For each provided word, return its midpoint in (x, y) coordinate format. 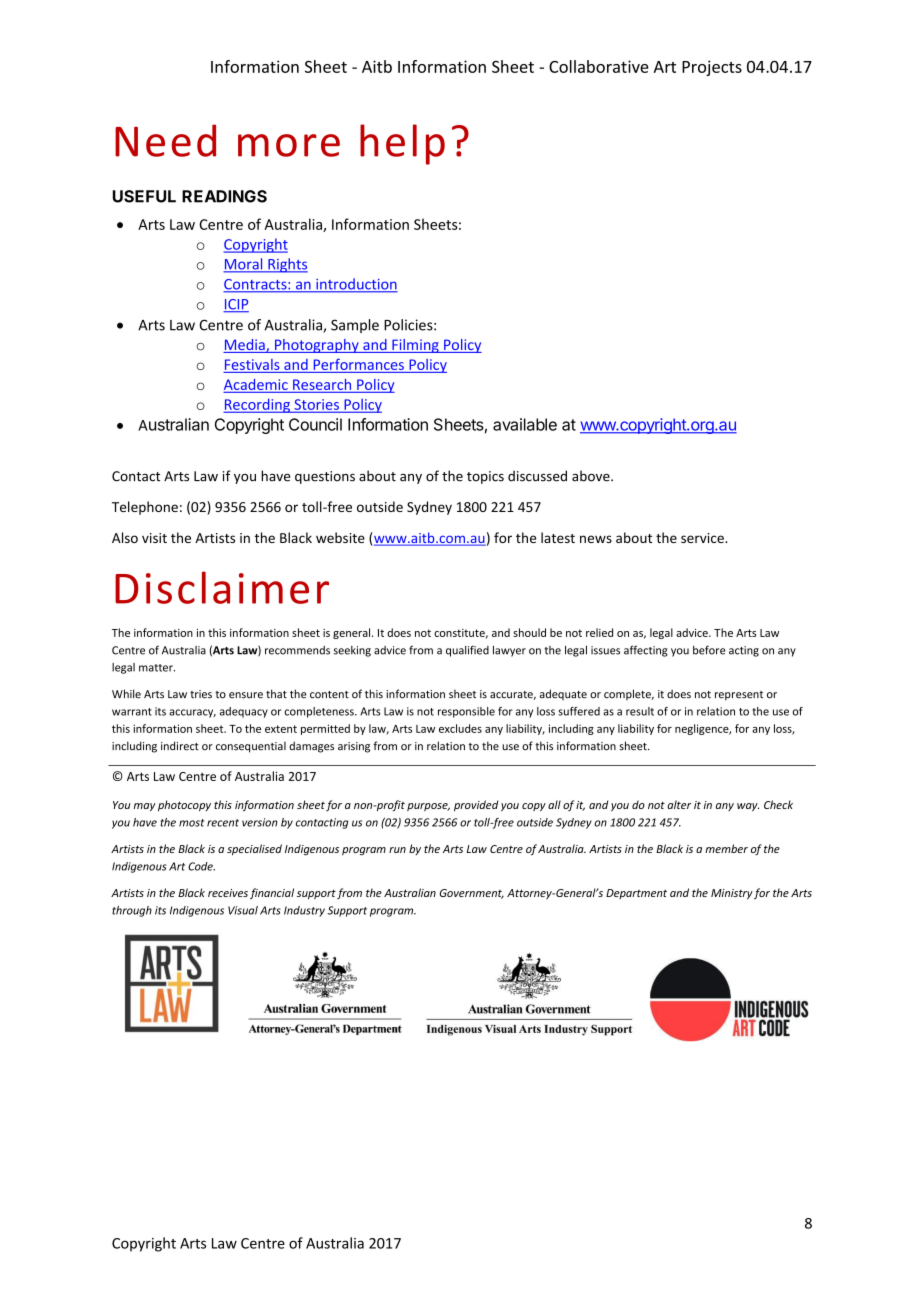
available (525, 424)
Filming (415, 346)
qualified (467, 651)
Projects (712, 68)
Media (245, 346)
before (709, 650)
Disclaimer (222, 587)
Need (165, 140)
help (402, 144)
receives (228, 893)
